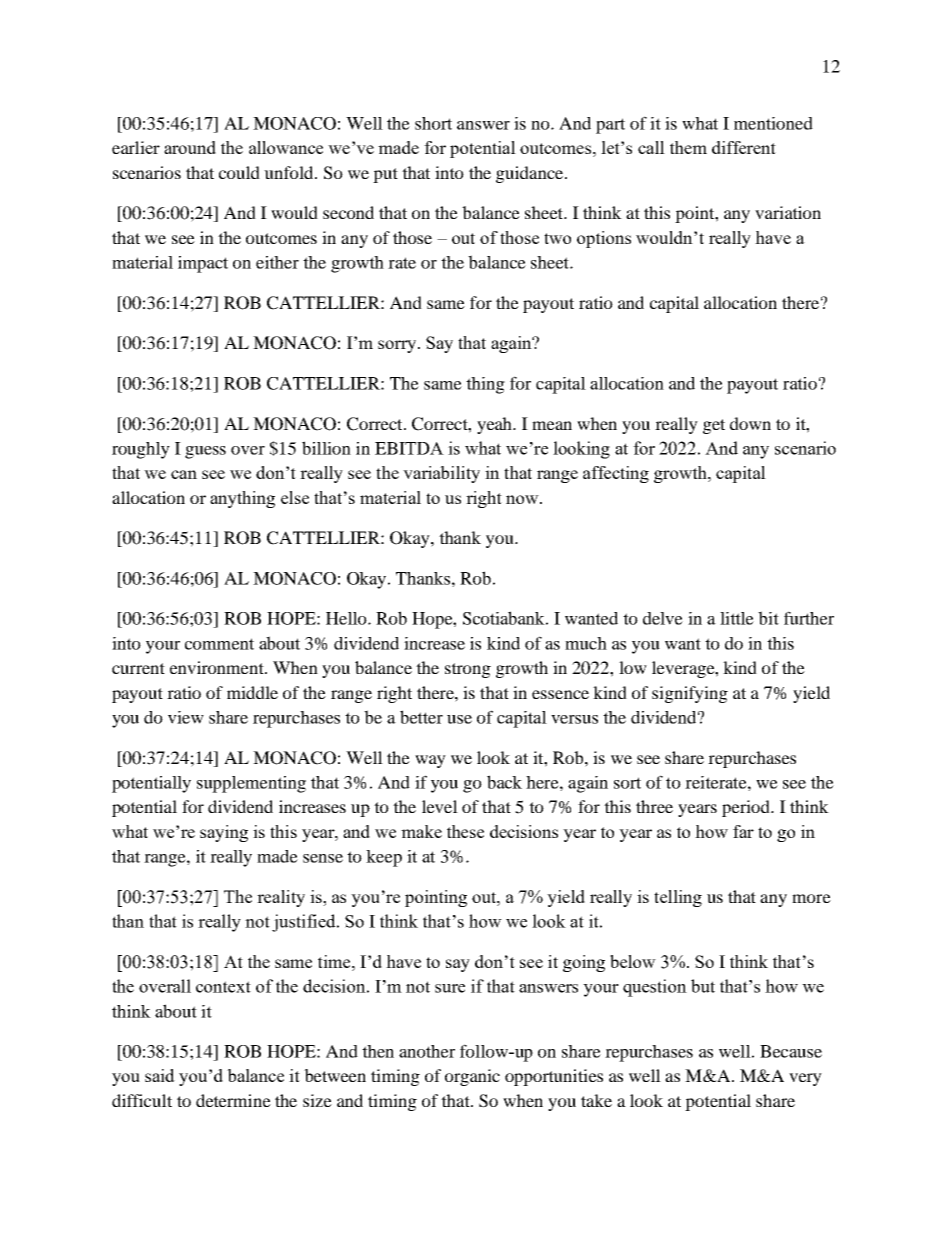 This document has width=952, height=1233. I want to click on these, so click(465, 831).
